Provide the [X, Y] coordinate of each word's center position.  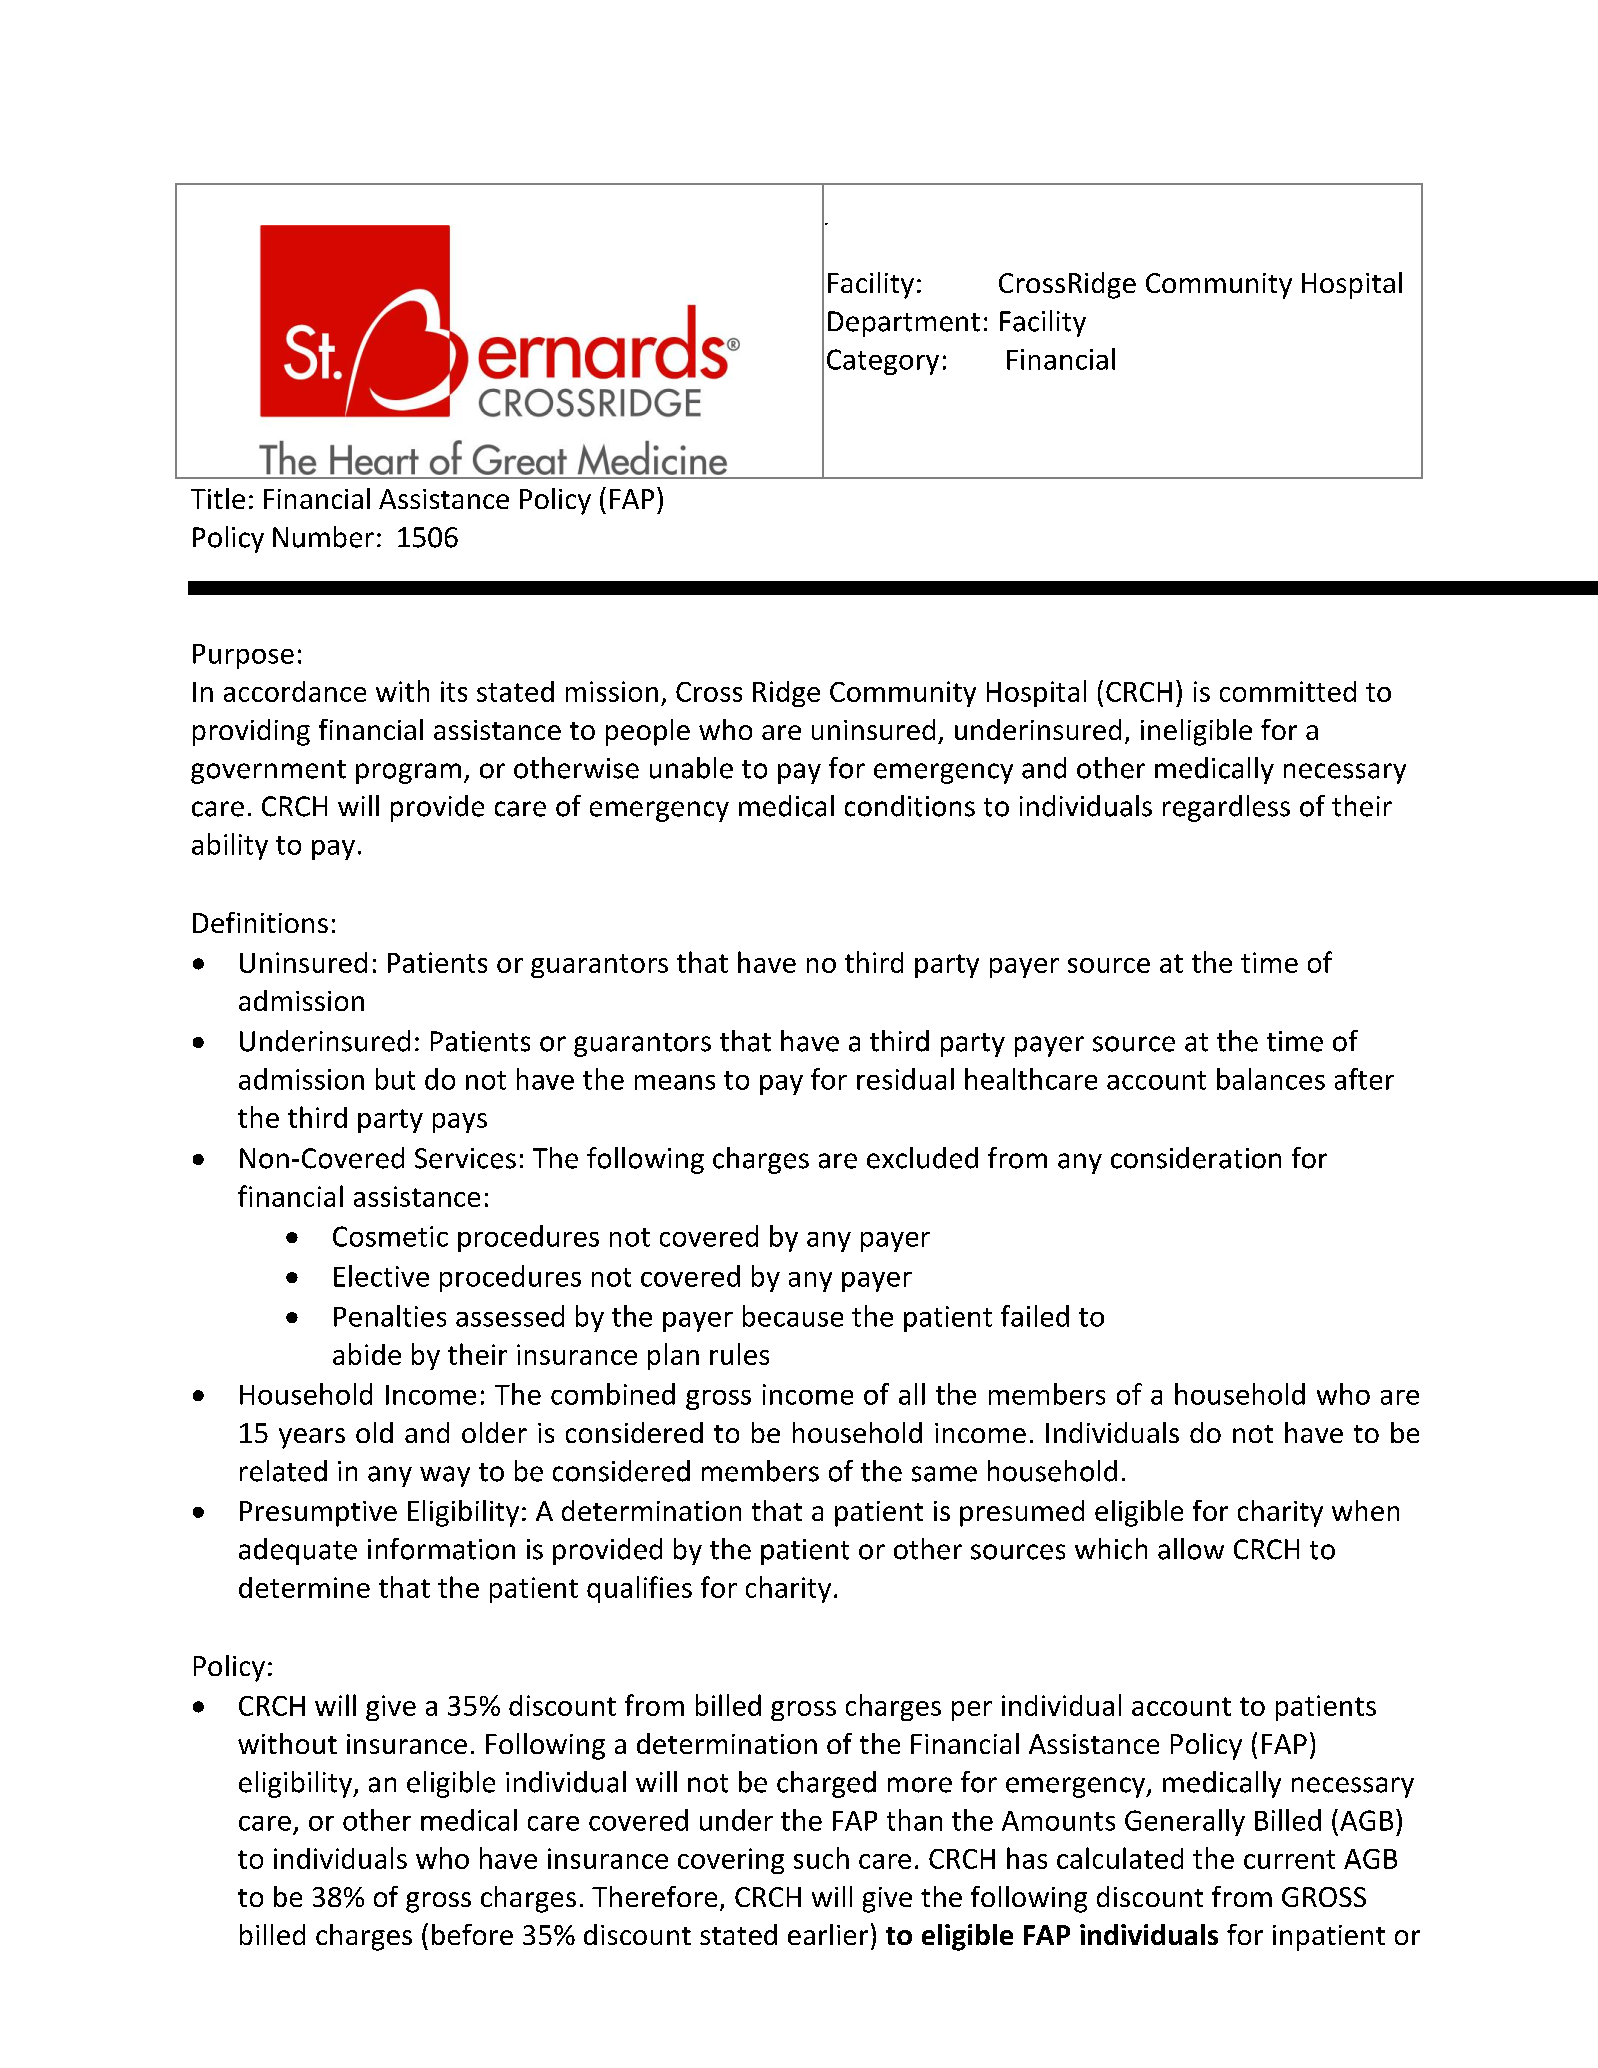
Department [904, 324]
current [1289, 1859]
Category [883, 362]
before [472, 1934]
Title [218, 498]
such [821, 1858]
